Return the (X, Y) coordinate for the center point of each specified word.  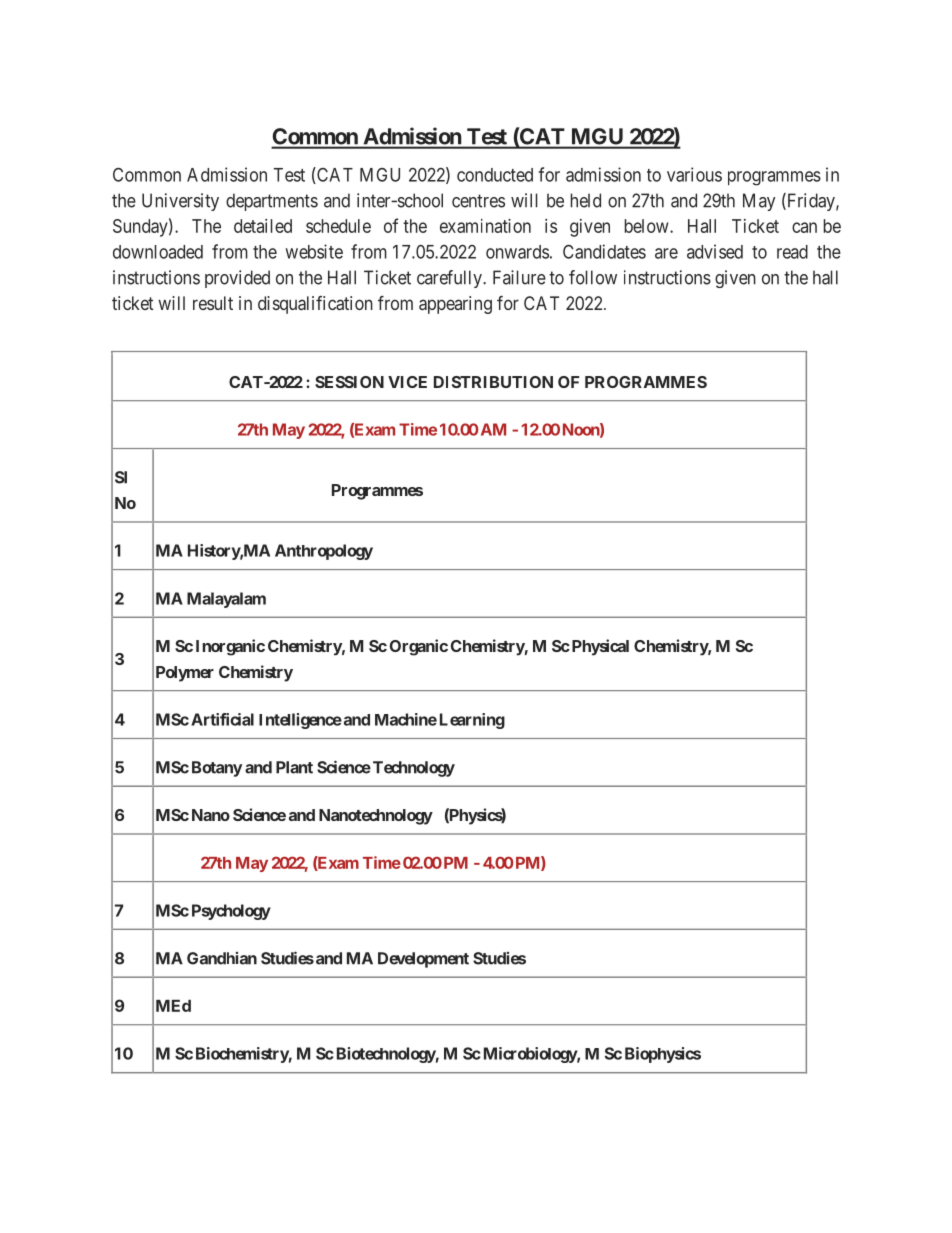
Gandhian (222, 958)
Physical (599, 647)
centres (478, 201)
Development (423, 960)
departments (272, 202)
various (694, 174)
